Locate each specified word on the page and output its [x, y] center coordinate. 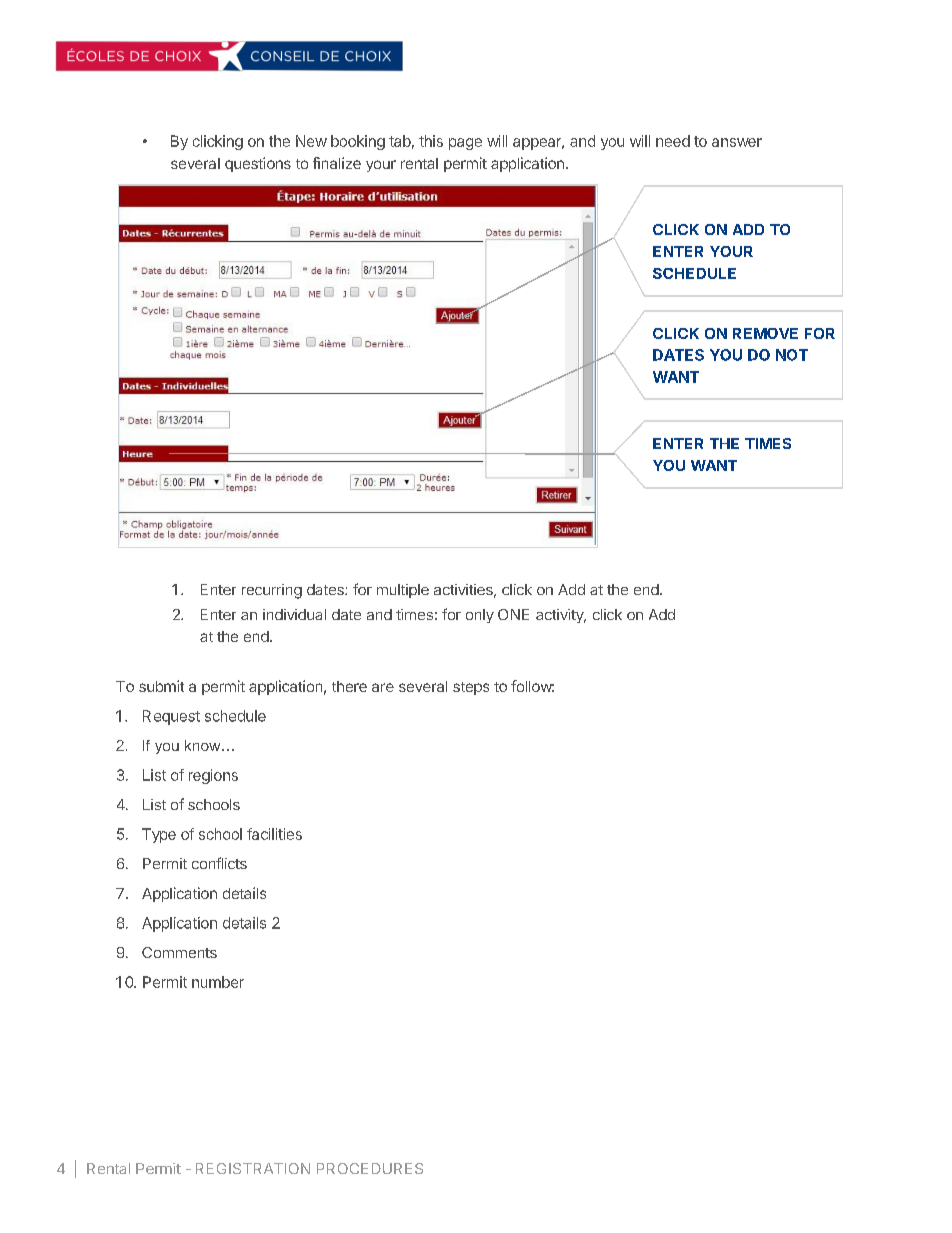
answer [737, 142]
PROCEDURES [370, 1168]
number [218, 982]
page [465, 144]
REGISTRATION [253, 1168]
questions [258, 164]
